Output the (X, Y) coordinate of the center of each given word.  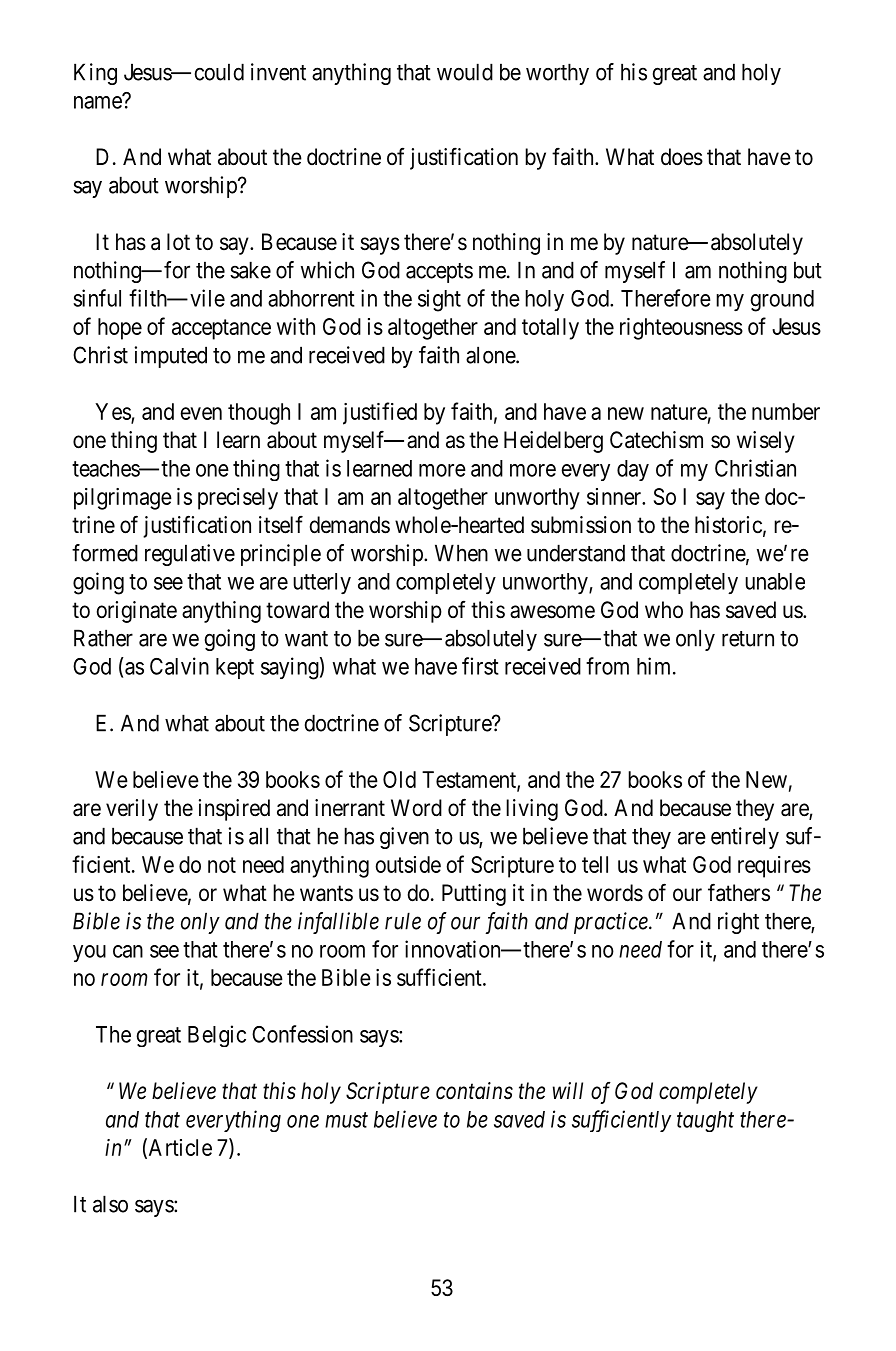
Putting (474, 895)
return (748, 639)
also (110, 1204)
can (128, 951)
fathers (739, 892)
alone (491, 355)
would (465, 72)
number (786, 411)
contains (474, 1091)
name (98, 102)
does (682, 157)
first (480, 666)
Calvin (179, 666)
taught (705, 1121)
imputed (171, 357)
